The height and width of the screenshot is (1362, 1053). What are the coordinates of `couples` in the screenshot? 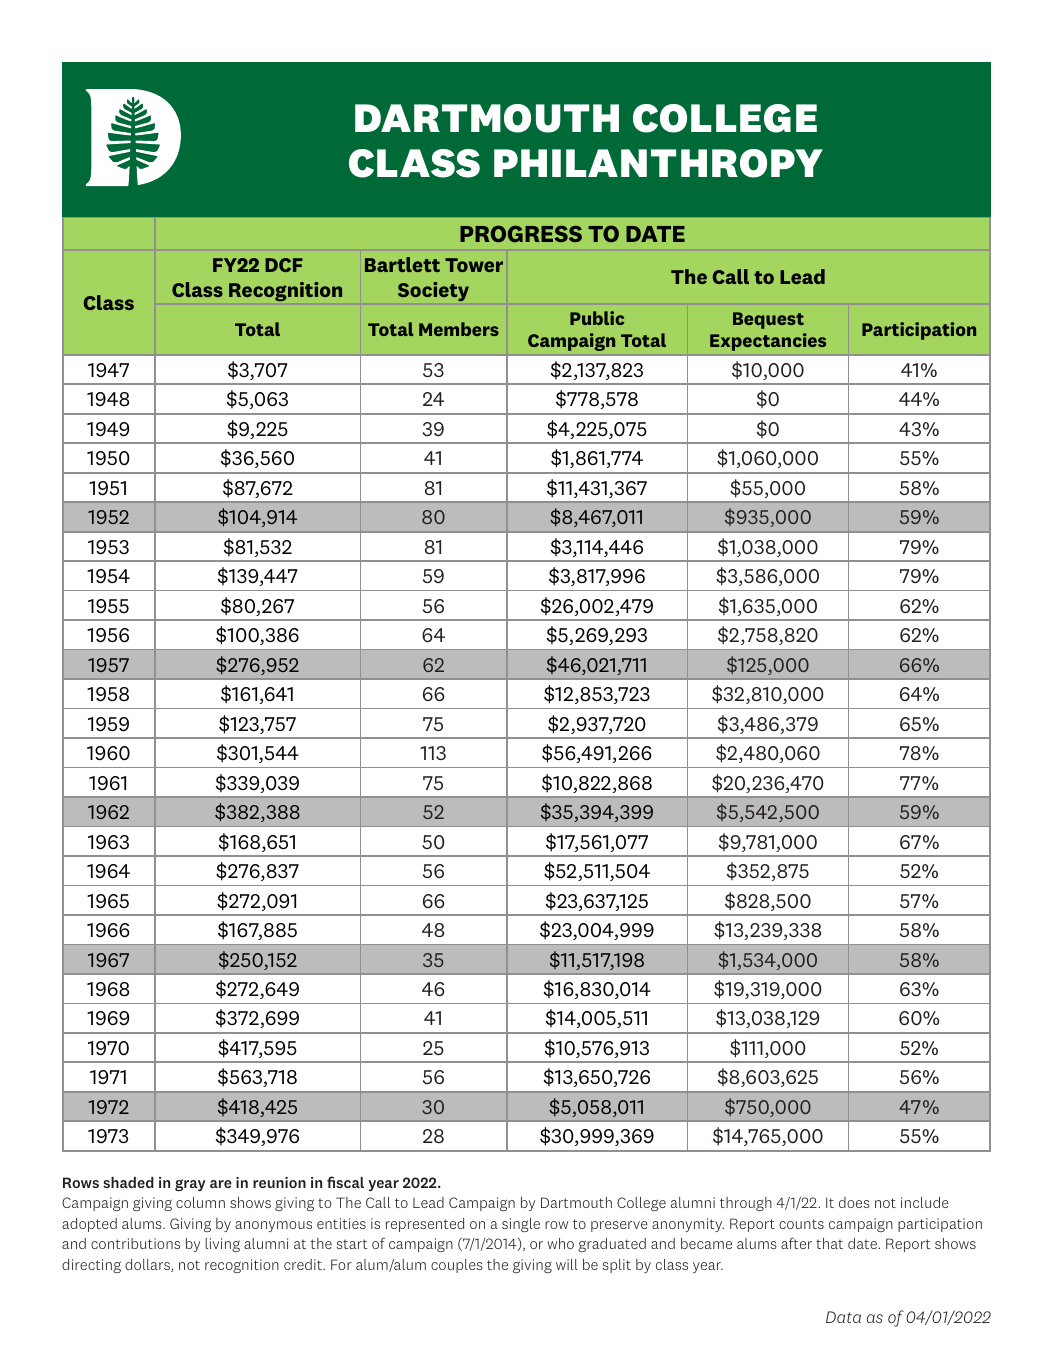 It's located at (457, 1266).
